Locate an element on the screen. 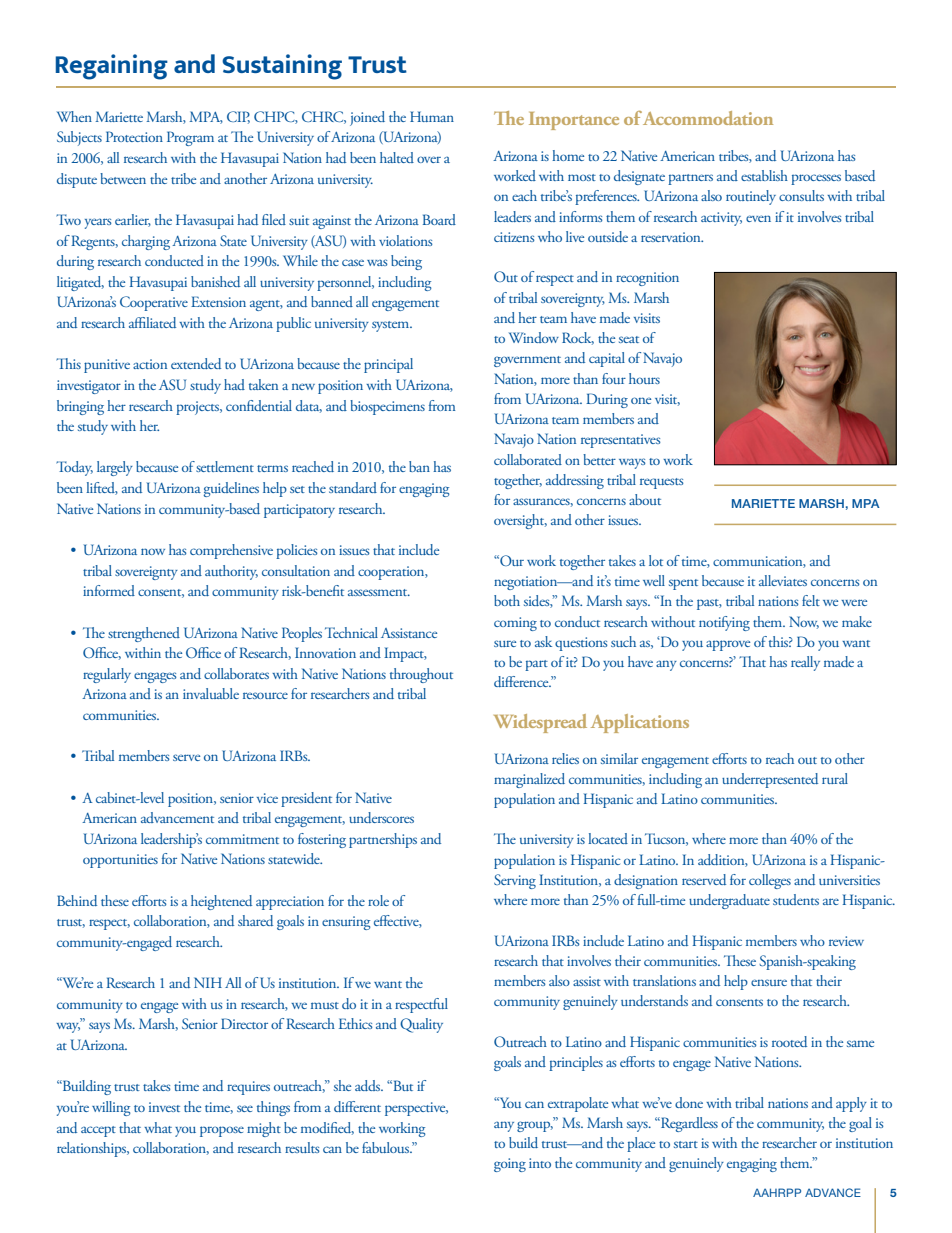 The width and height of the screenshot is (952, 1233). propose is located at coordinates (222, 1131).
